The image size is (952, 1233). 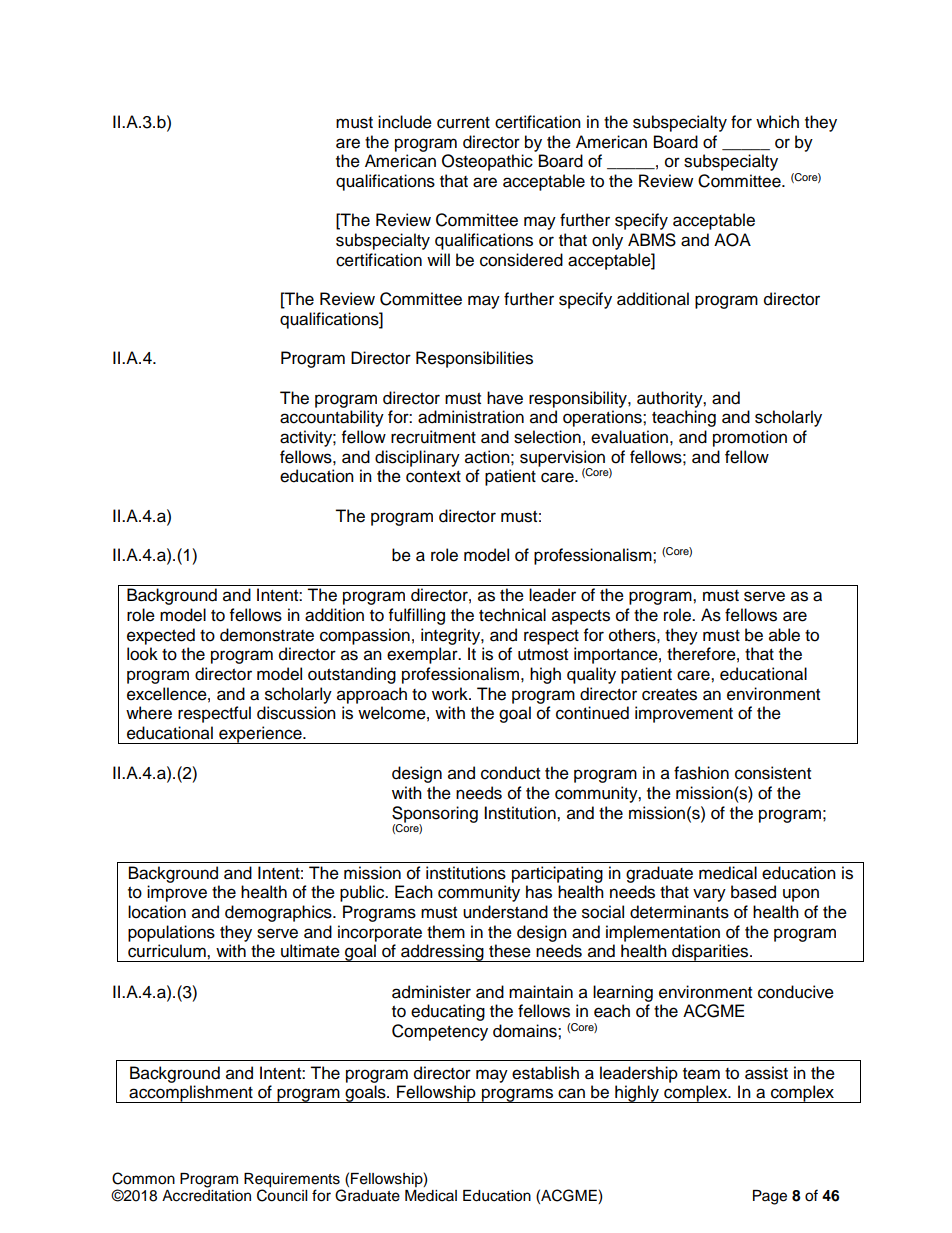 I want to click on Osteopathic, so click(x=487, y=162).
